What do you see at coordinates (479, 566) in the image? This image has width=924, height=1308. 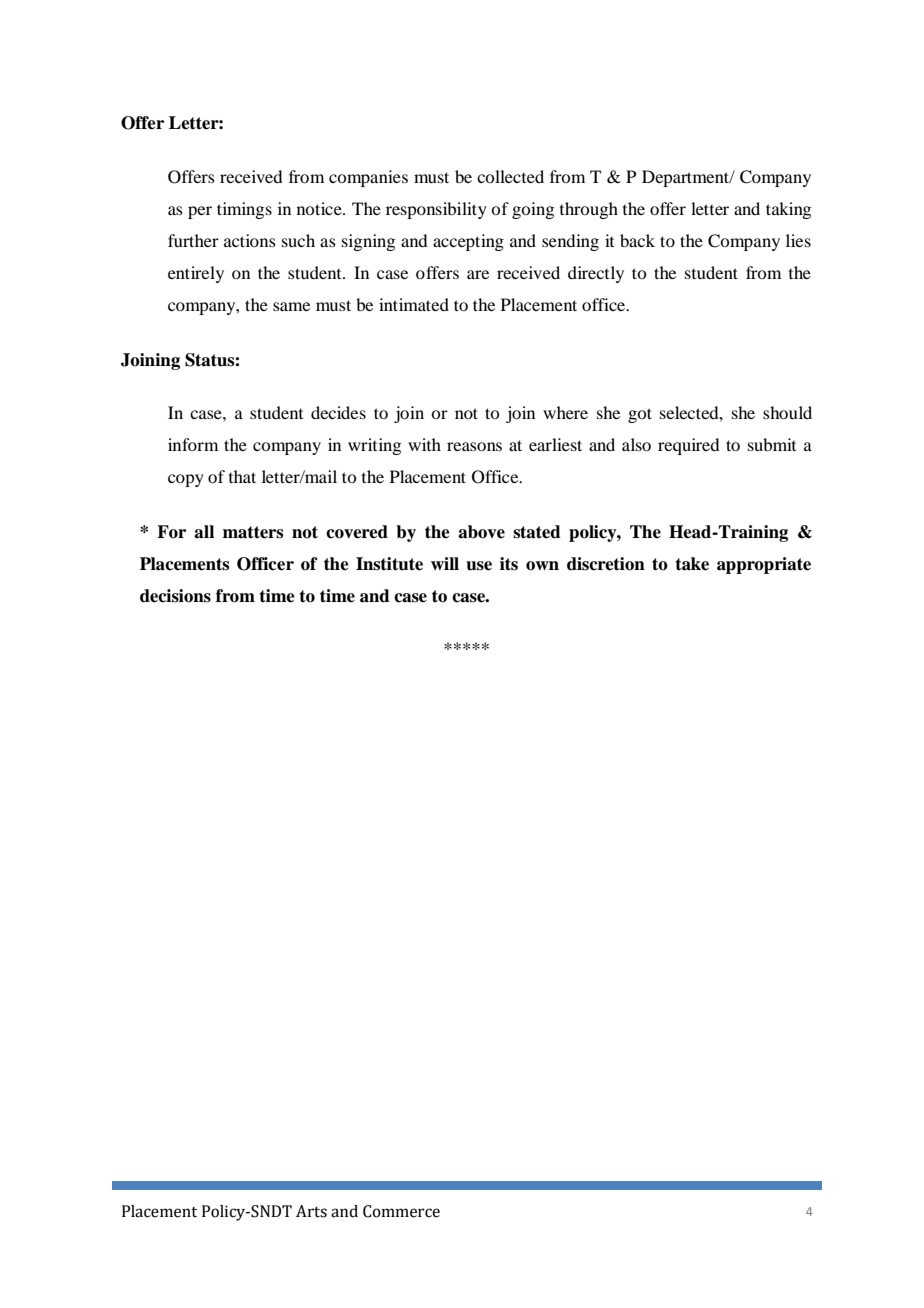 I see `use` at bounding box center [479, 566].
